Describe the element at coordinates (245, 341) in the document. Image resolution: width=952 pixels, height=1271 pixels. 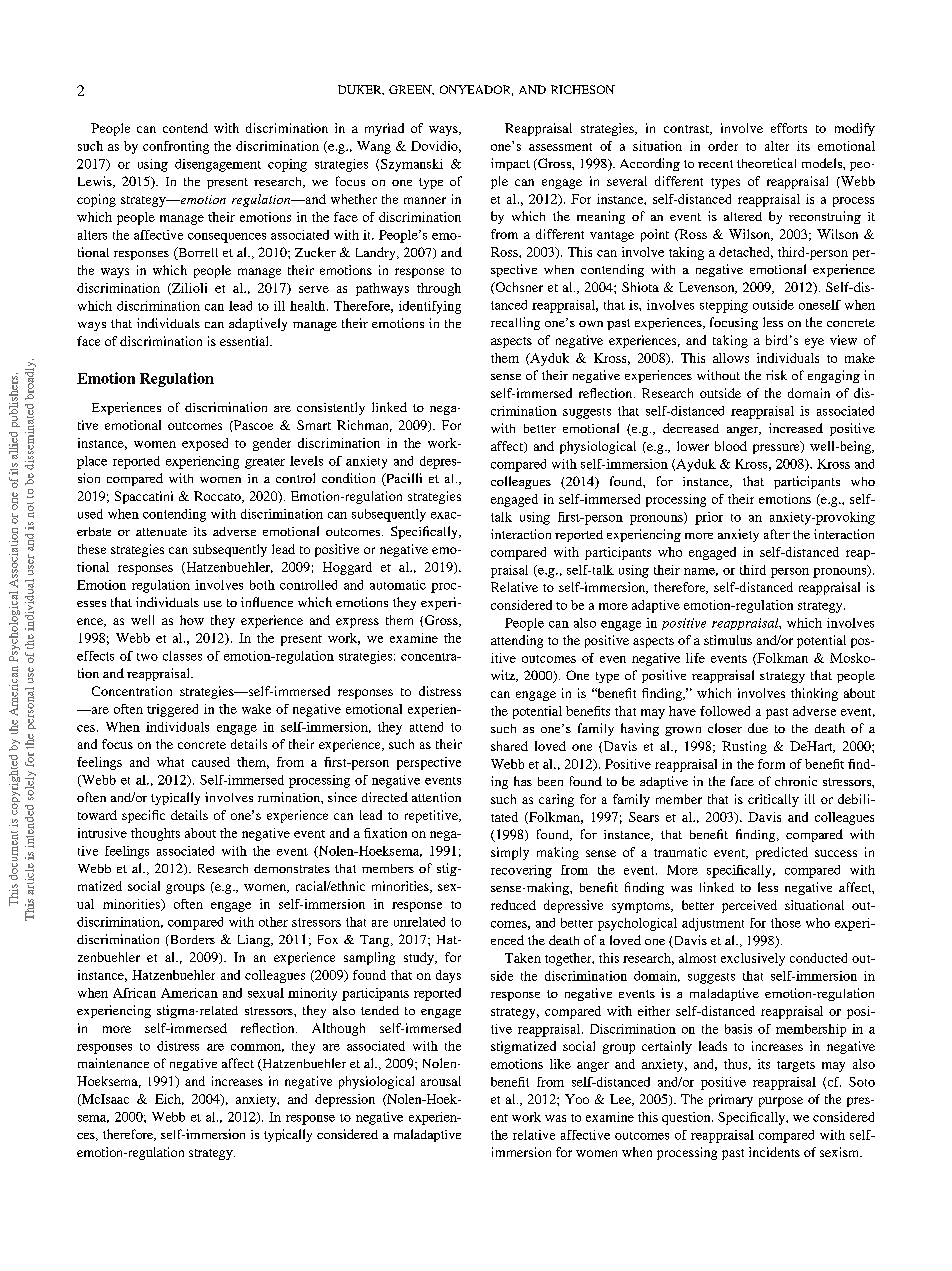
I see `essential` at that location.
